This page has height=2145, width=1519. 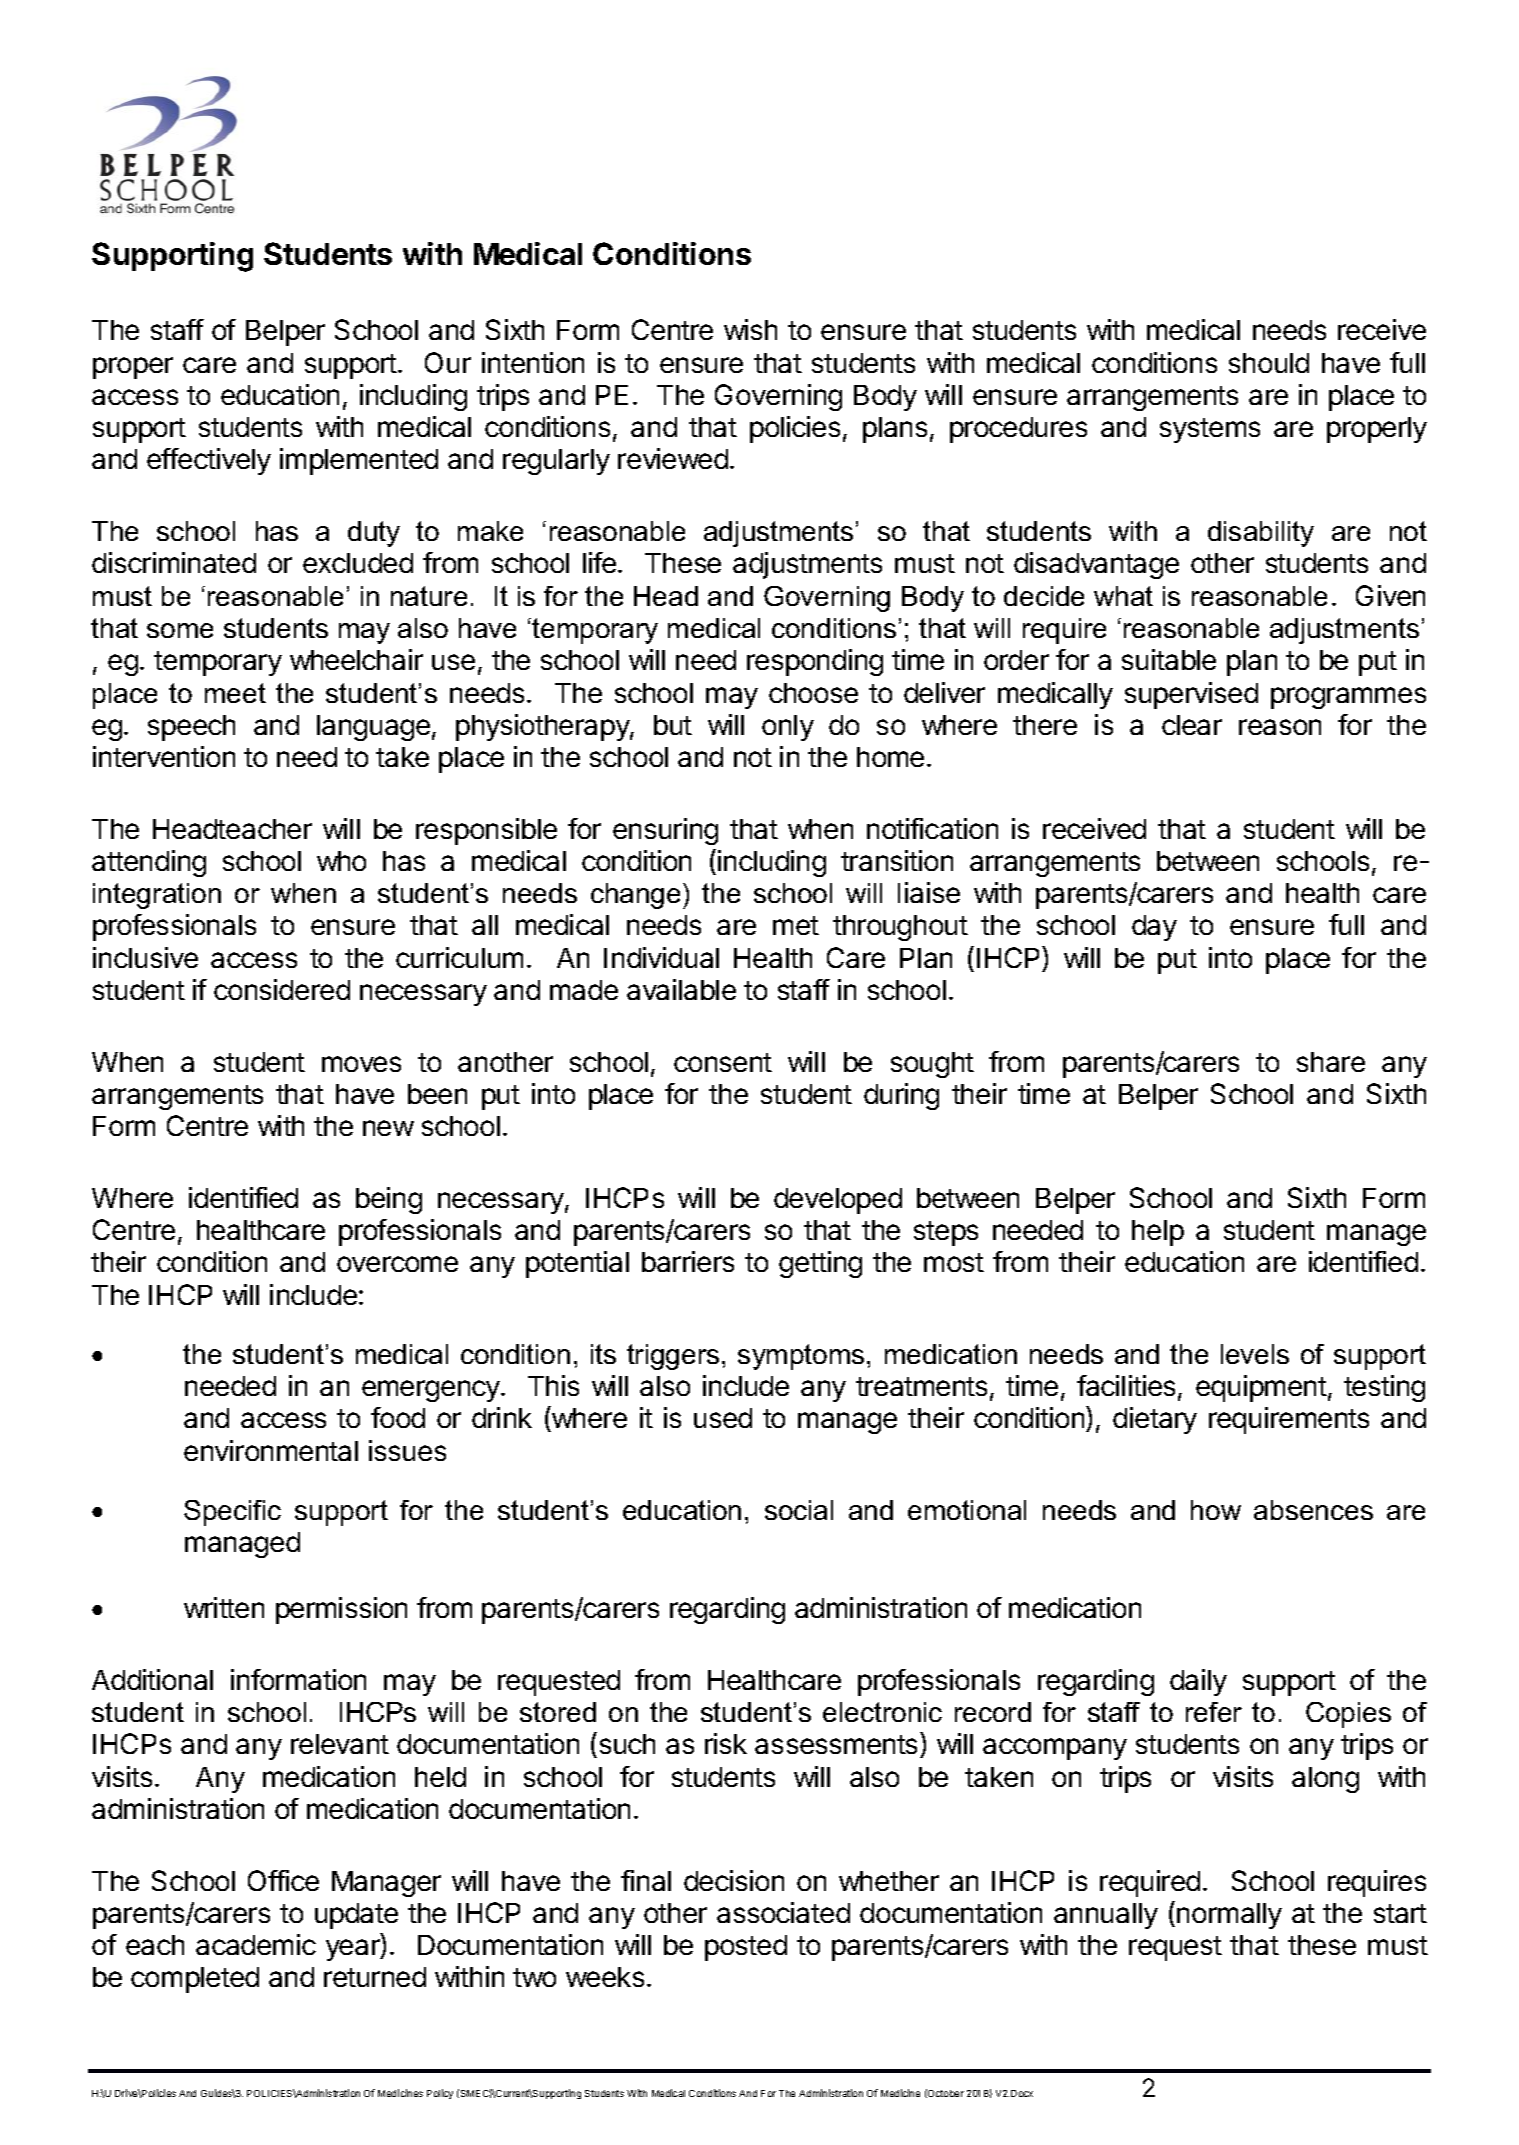 What do you see at coordinates (1269, 363) in the page?
I see `should` at bounding box center [1269, 363].
